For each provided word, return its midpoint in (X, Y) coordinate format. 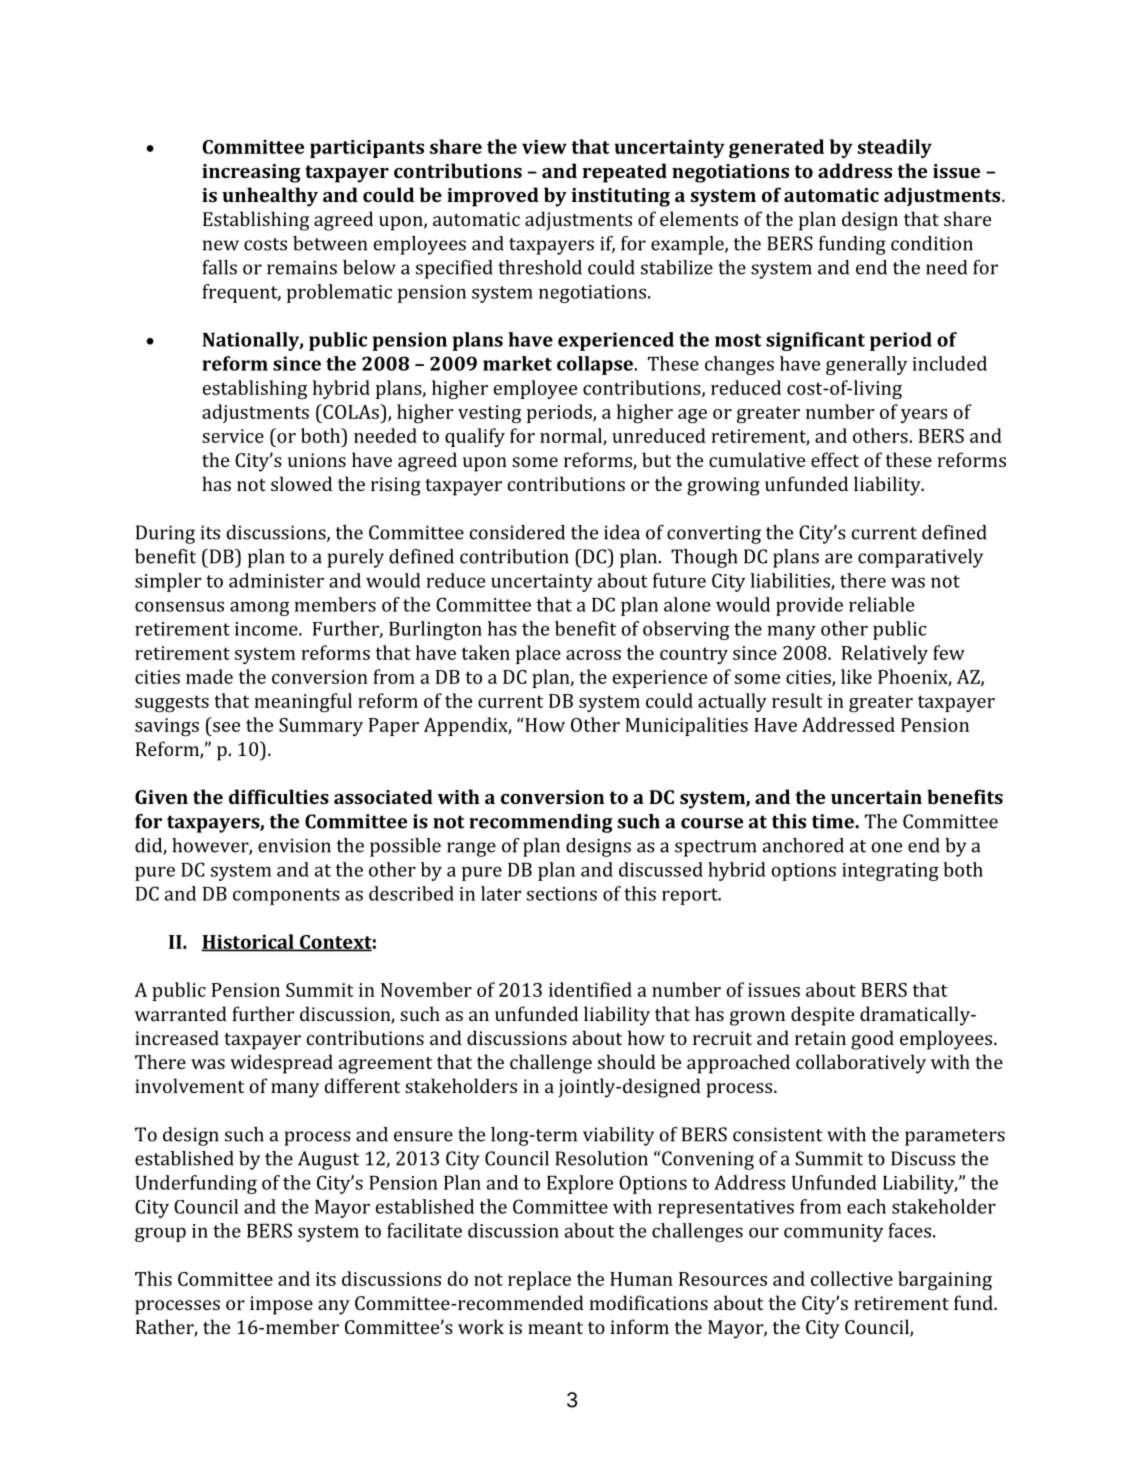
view (544, 147)
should (627, 1061)
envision (294, 845)
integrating (890, 872)
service (233, 436)
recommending (541, 823)
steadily (895, 148)
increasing (251, 173)
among (259, 608)
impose (281, 1305)
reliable (881, 604)
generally (866, 365)
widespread (281, 1064)
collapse (596, 365)
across (593, 655)
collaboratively (861, 1064)
